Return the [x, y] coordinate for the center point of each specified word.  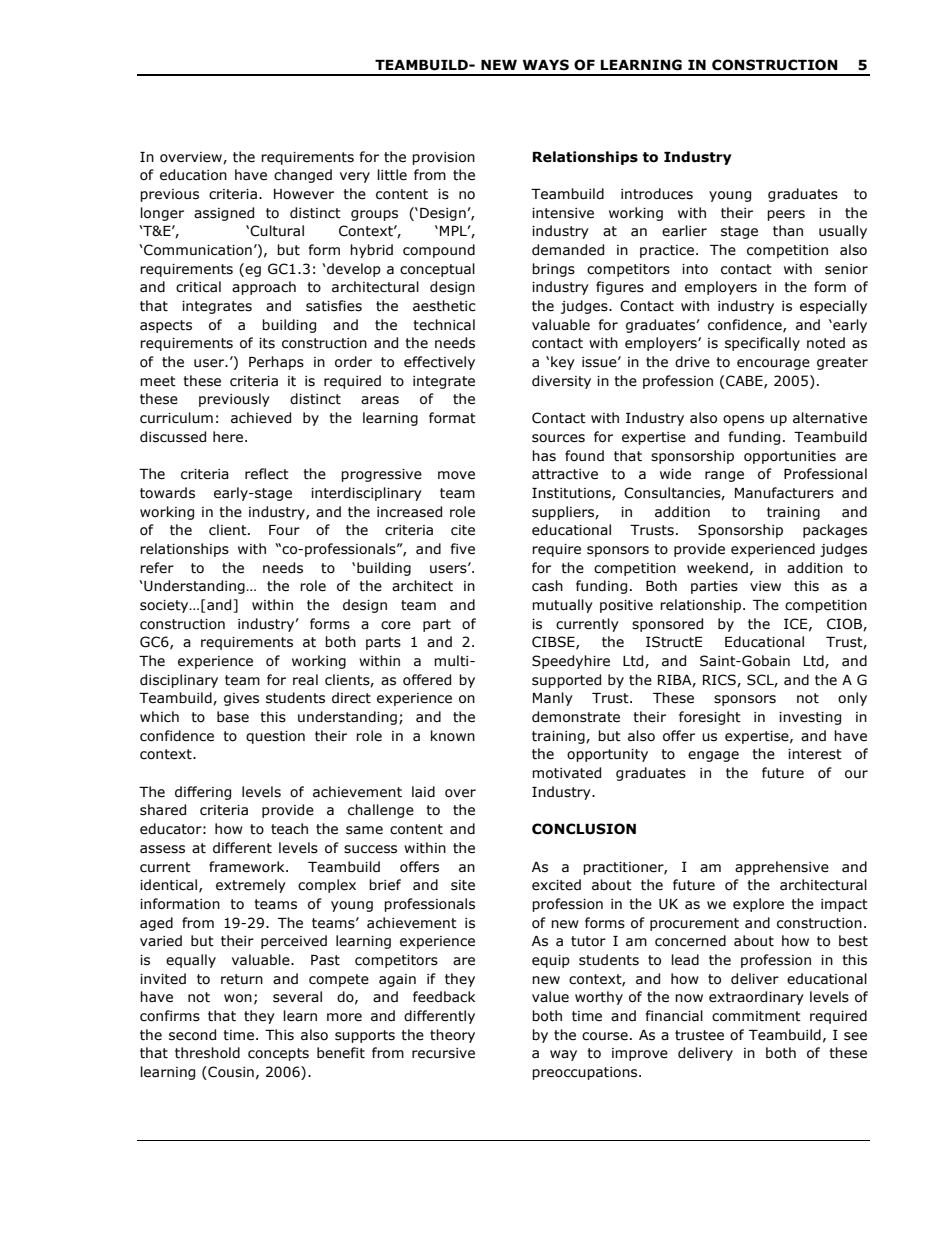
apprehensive [782, 868]
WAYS [546, 65]
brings [553, 270]
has [544, 456]
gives [241, 699]
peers [786, 215]
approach [264, 288]
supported [566, 681]
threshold [207, 1053]
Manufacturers [784, 493]
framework [248, 867]
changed [303, 176]
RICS [720, 680]
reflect [267, 474]
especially [833, 307]
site [463, 885]
